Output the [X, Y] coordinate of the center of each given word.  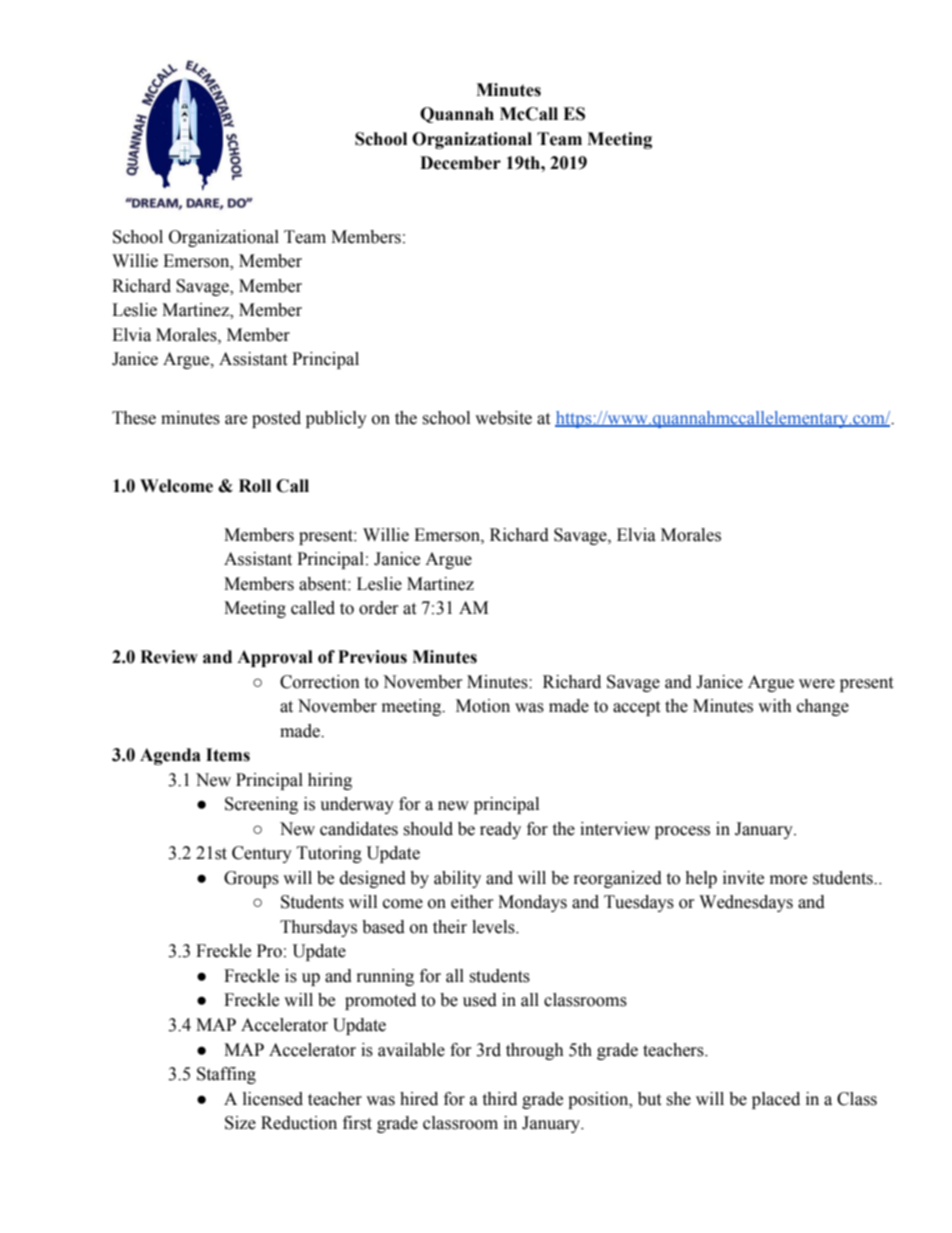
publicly [336, 419]
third [499, 1099]
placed [776, 1100]
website [503, 418]
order [379, 608]
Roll [255, 486]
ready [500, 830]
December [460, 163]
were [817, 684]
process [682, 832]
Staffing [226, 1075]
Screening [261, 805]
